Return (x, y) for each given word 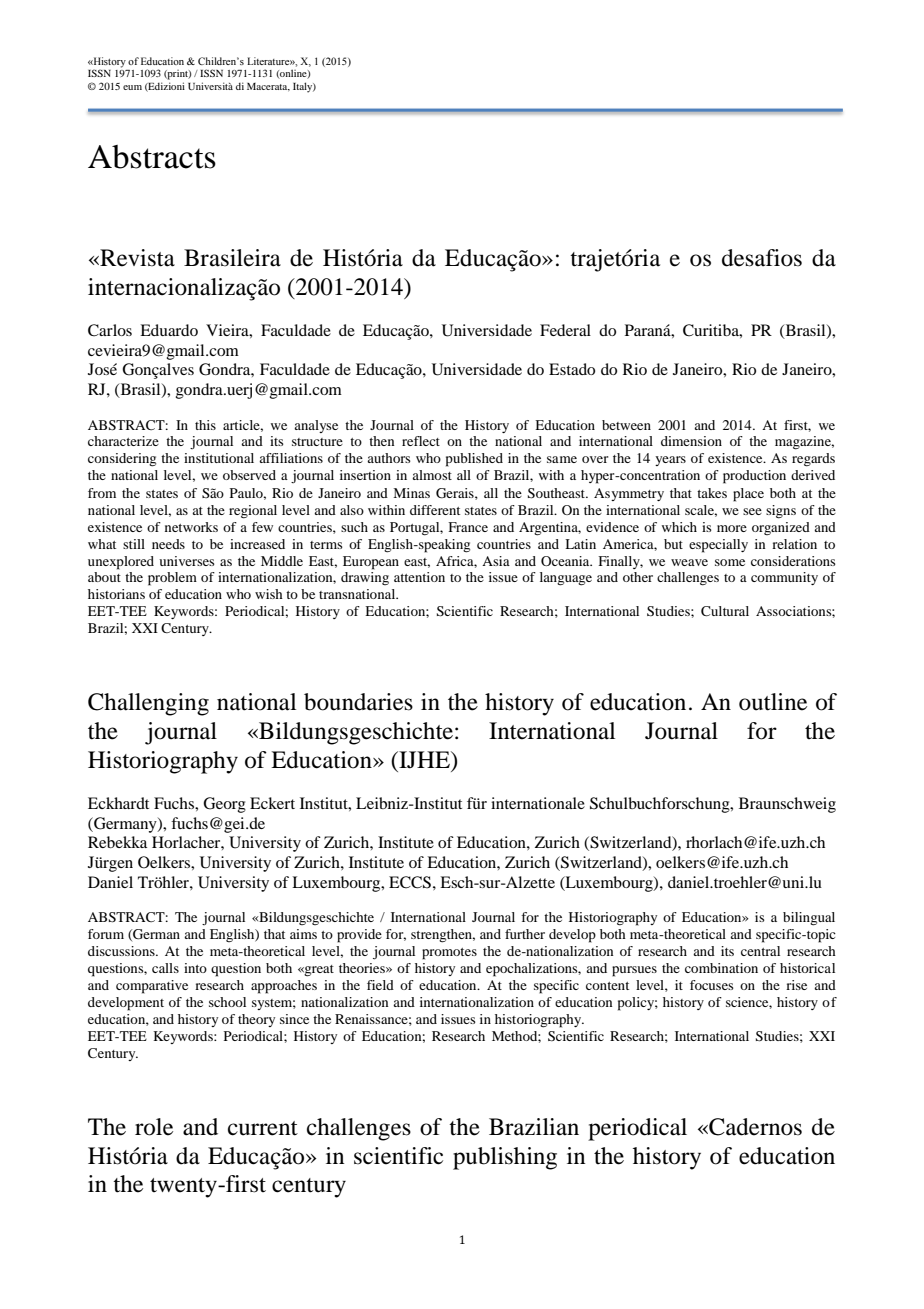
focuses (712, 985)
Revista (136, 258)
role (154, 1127)
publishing (505, 1158)
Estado (572, 369)
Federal (565, 330)
